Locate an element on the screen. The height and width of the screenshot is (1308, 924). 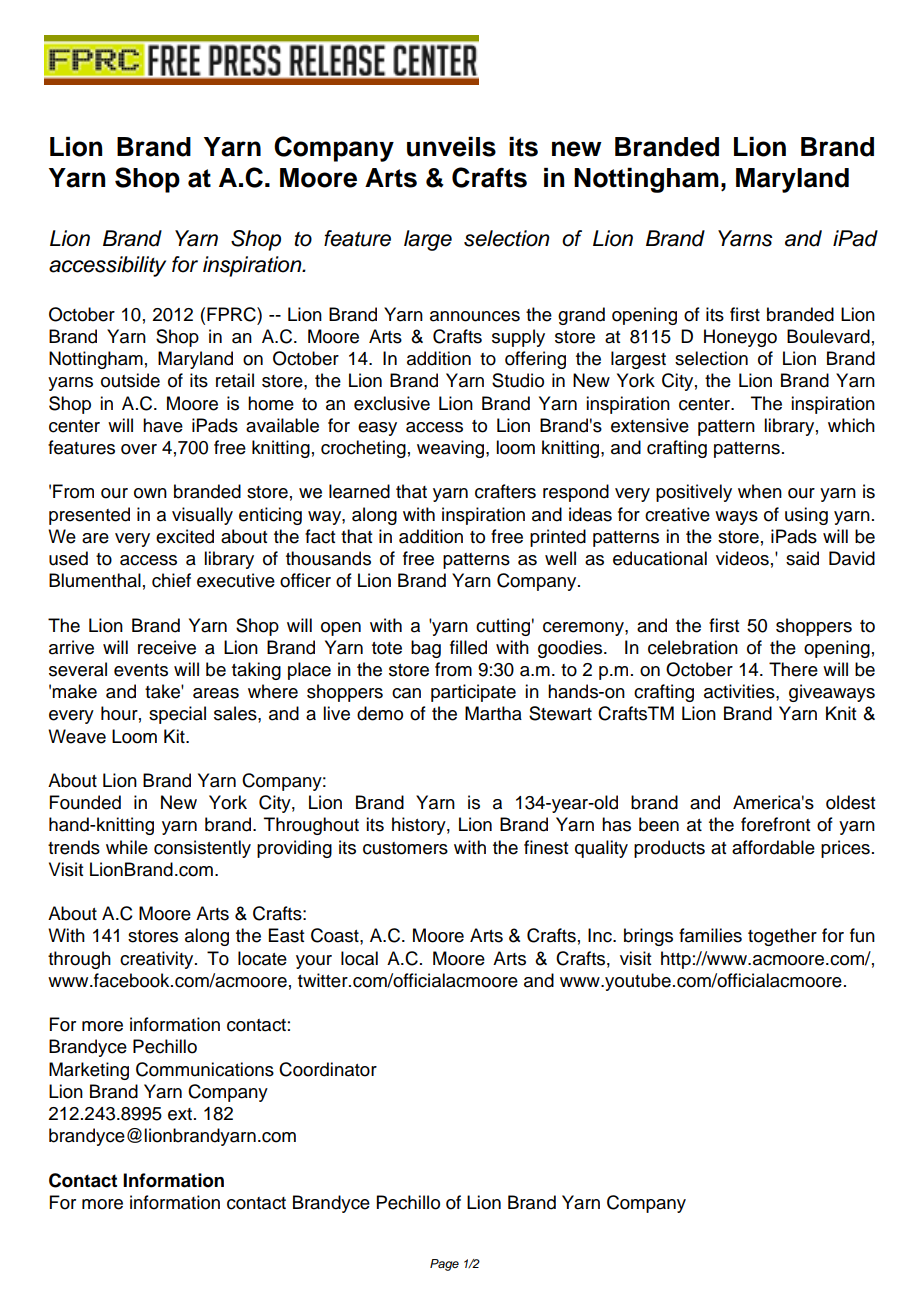
Communications is located at coordinates (205, 1069).
